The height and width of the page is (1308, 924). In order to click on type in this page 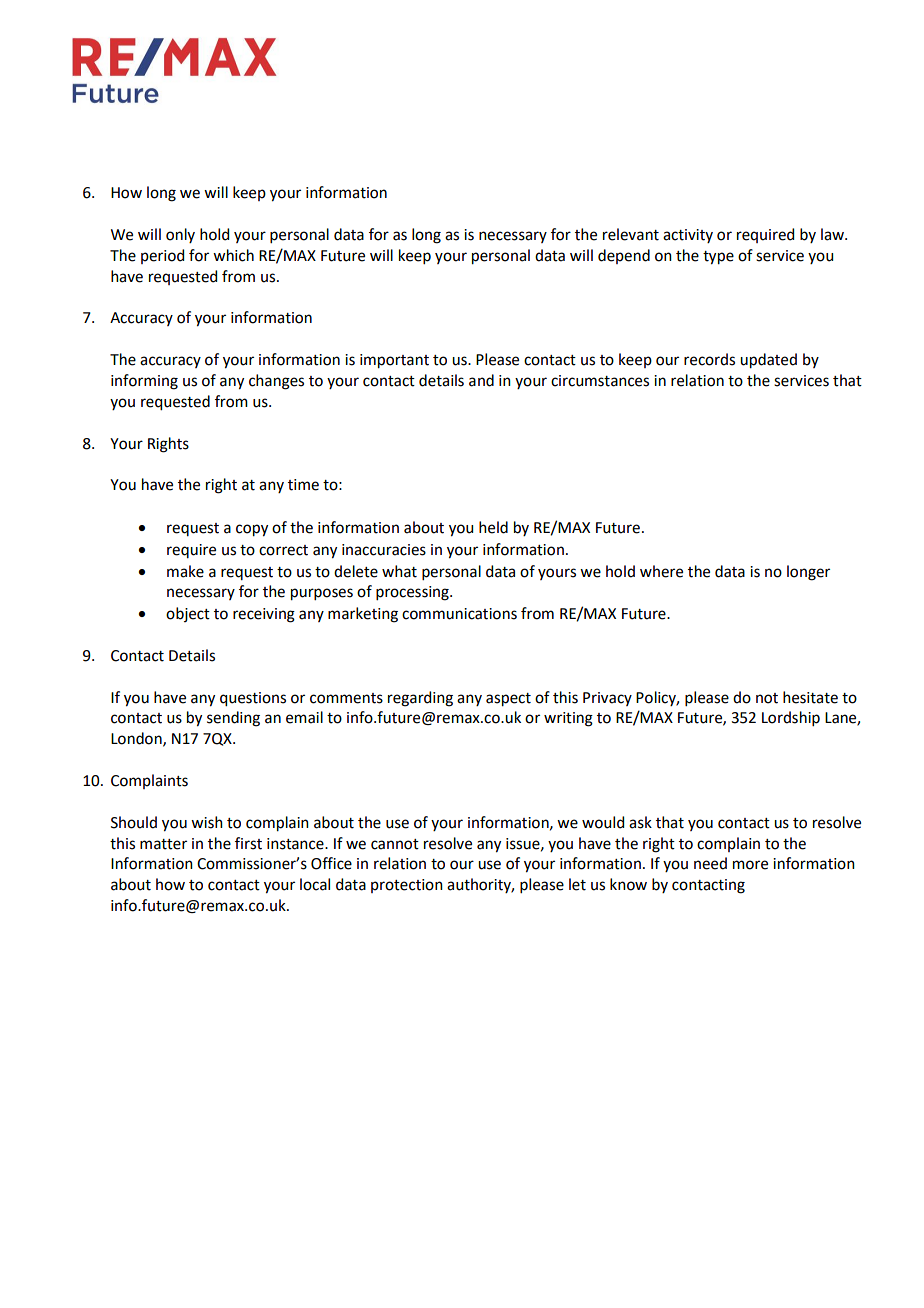, I will do `click(718, 258)`.
